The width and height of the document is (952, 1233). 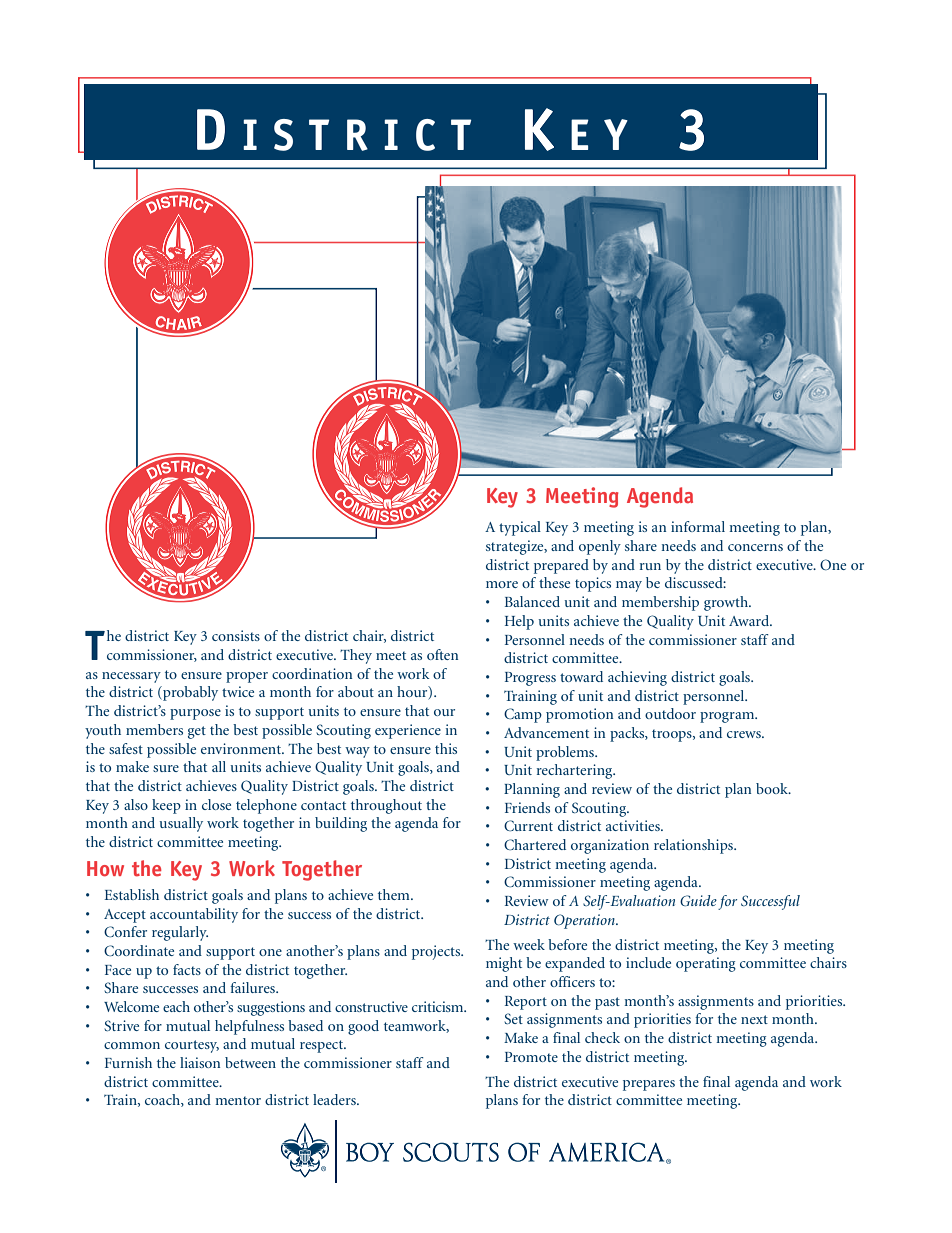 What do you see at coordinates (520, 528) in the document?
I see `typical` at bounding box center [520, 528].
